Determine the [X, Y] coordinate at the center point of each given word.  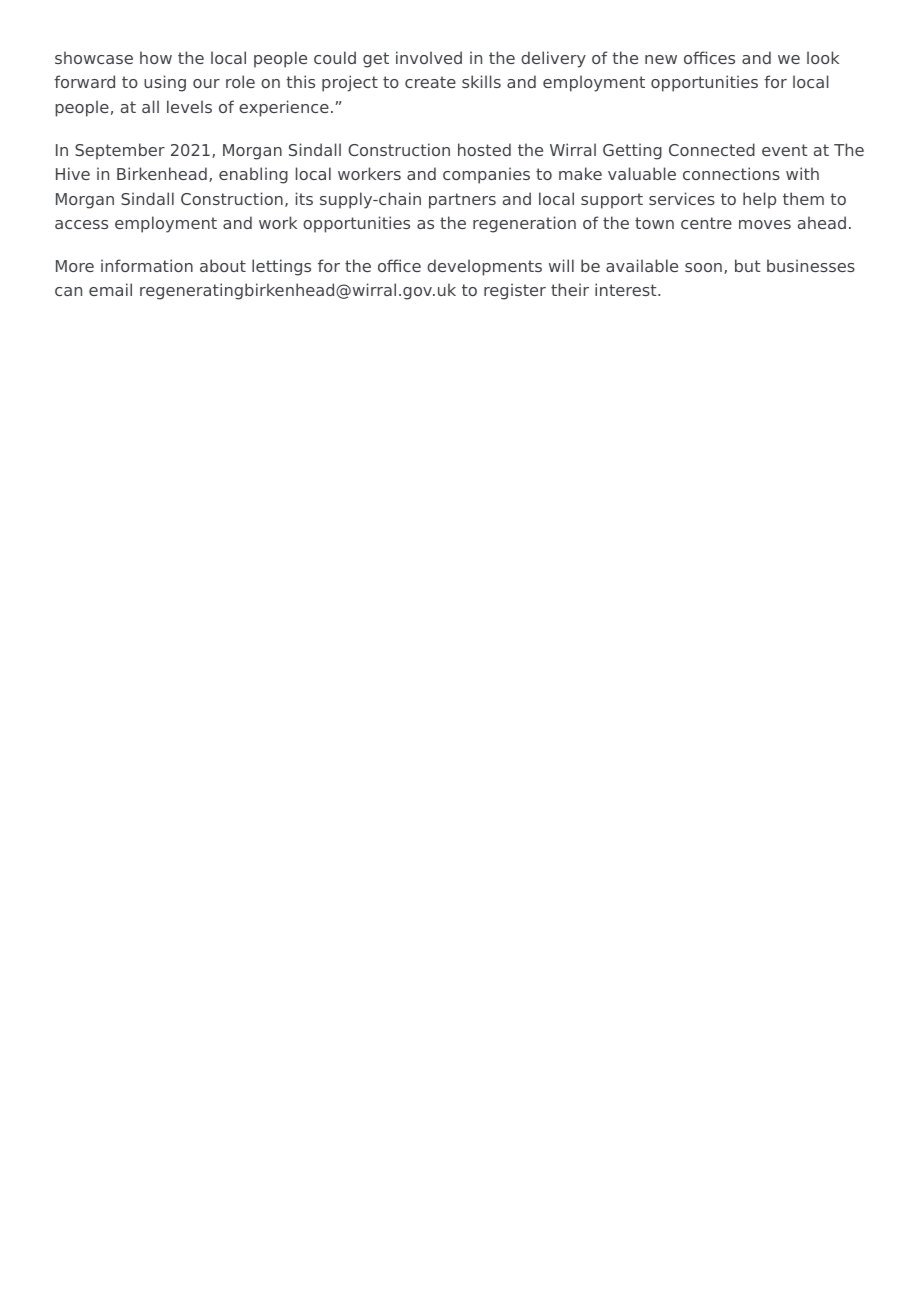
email [110, 289]
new [661, 59]
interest [627, 289]
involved [429, 57]
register [515, 291]
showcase [94, 57]
